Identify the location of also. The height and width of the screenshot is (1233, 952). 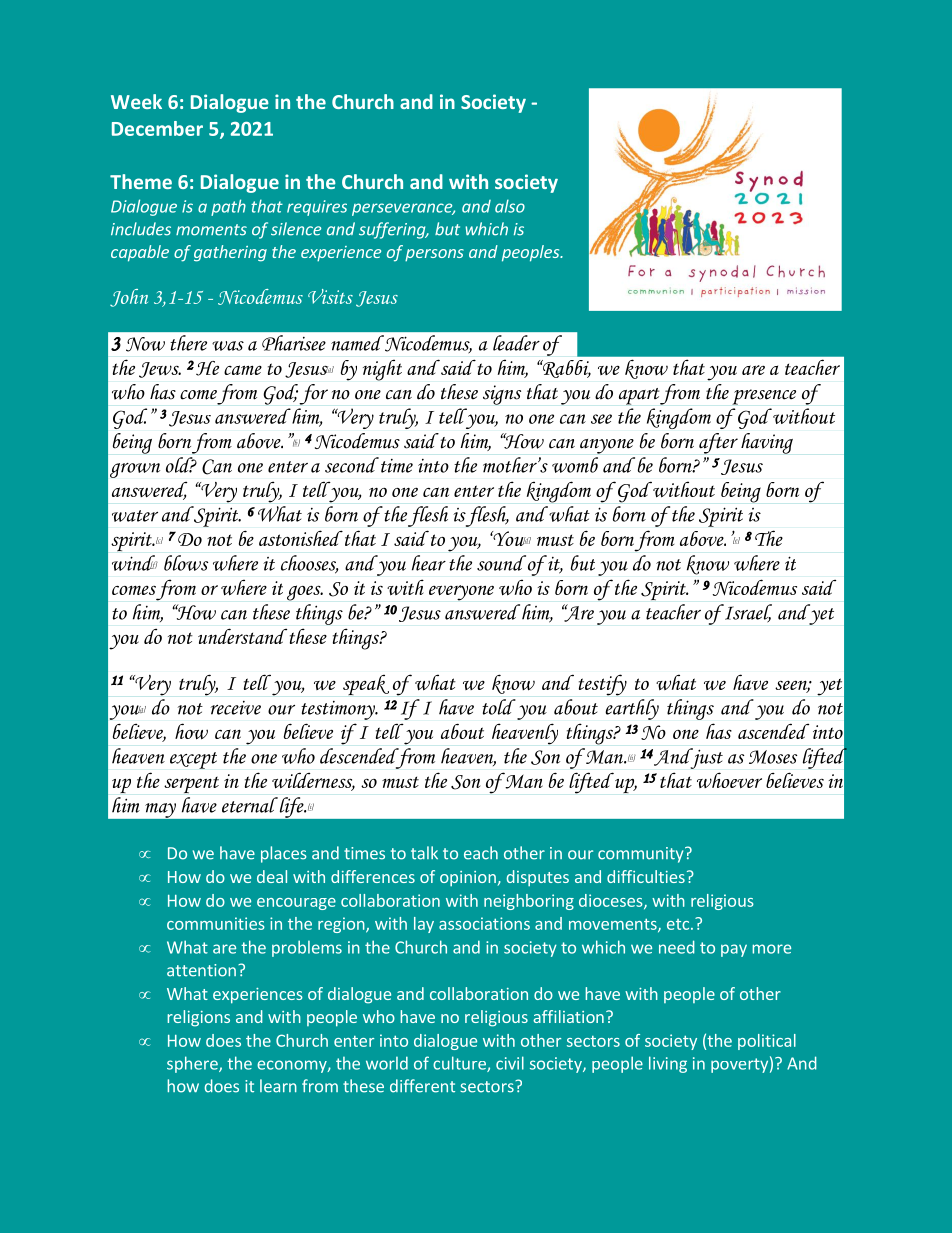
(510, 206).
